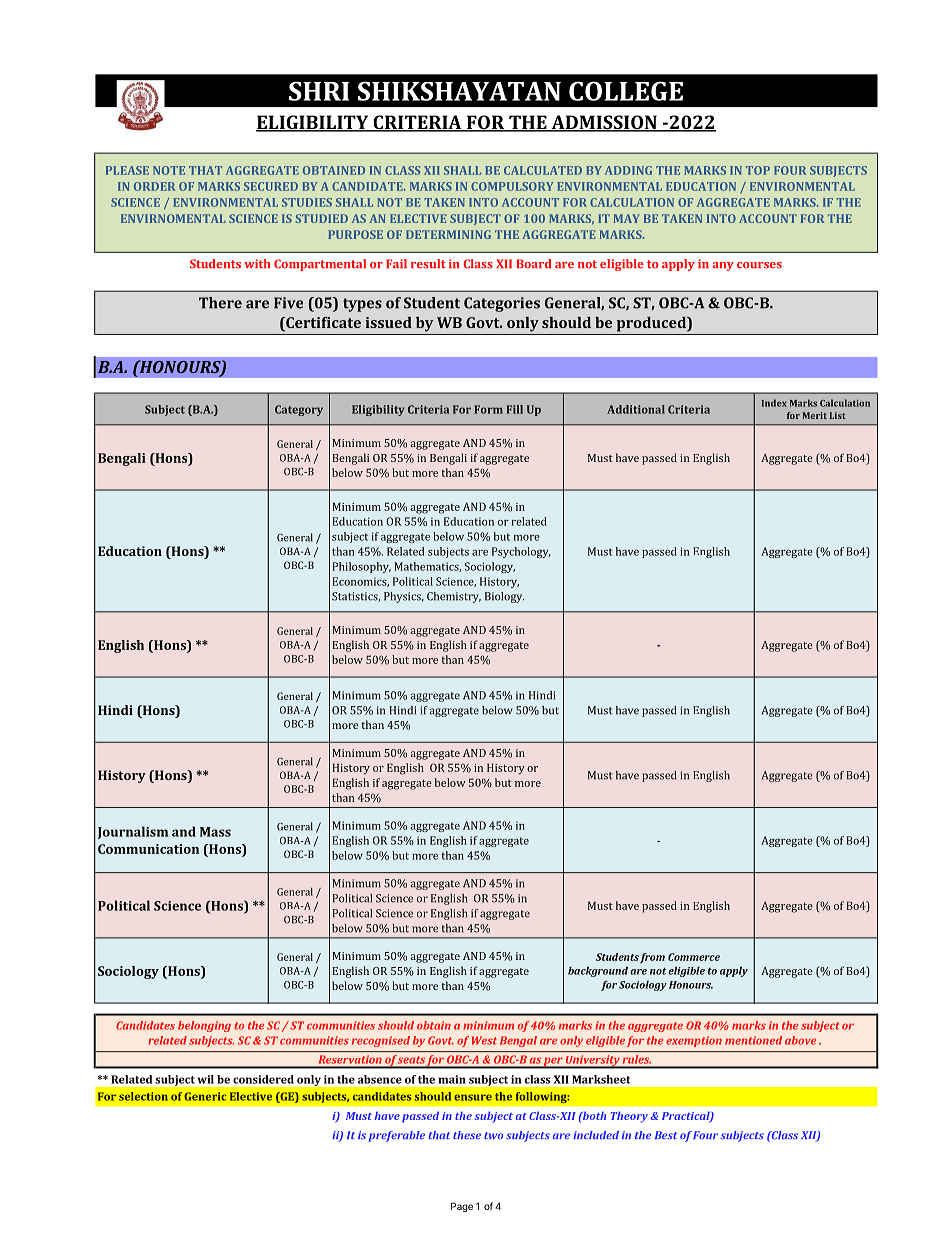  Describe the element at coordinates (361, 567) in the document. I see `Philosophy` at that location.
